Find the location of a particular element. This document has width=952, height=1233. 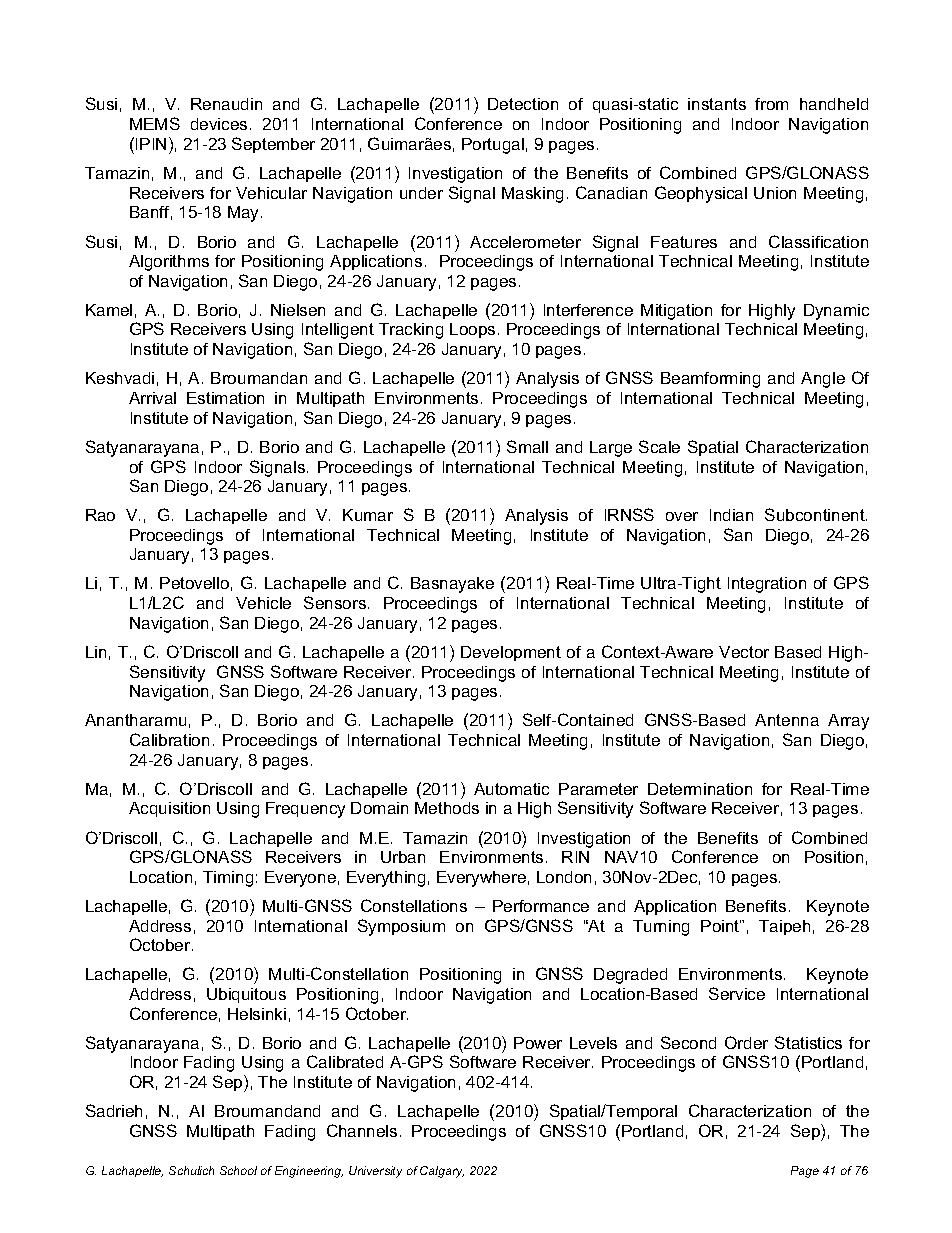

MEMS is located at coordinates (155, 123).
